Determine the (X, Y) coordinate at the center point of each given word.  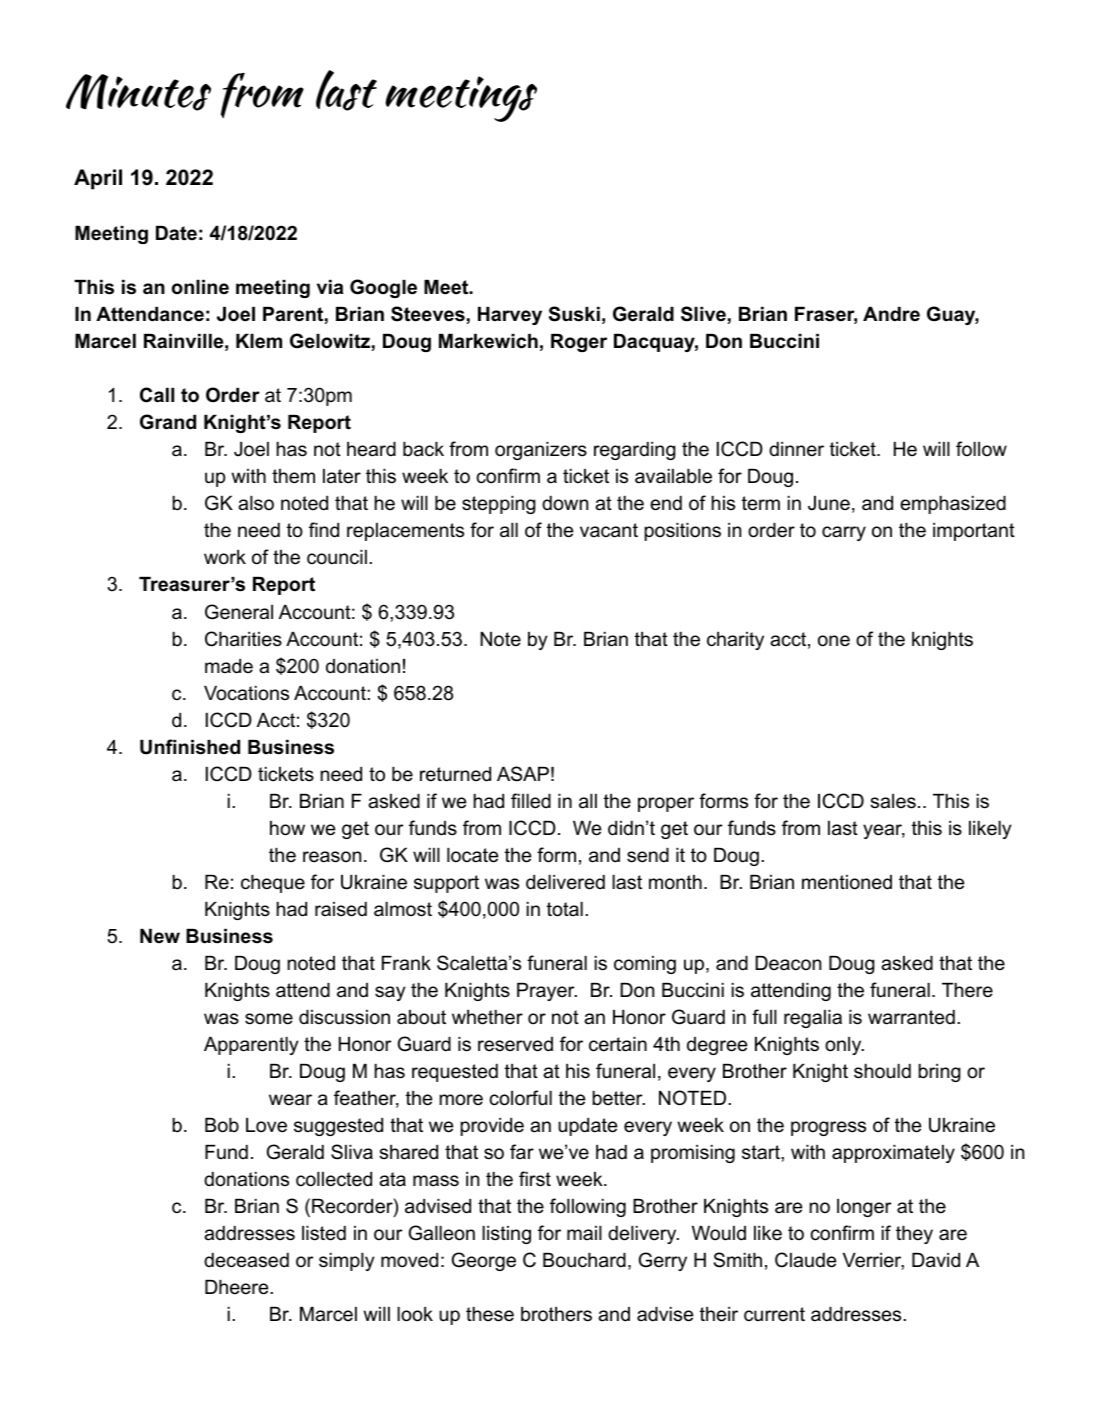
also (256, 503)
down (565, 503)
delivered (565, 882)
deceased (246, 1260)
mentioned (847, 882)
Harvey (510, 316)
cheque (273, 884)
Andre (891, 314)
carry (844, 533)
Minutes (138, 92)
